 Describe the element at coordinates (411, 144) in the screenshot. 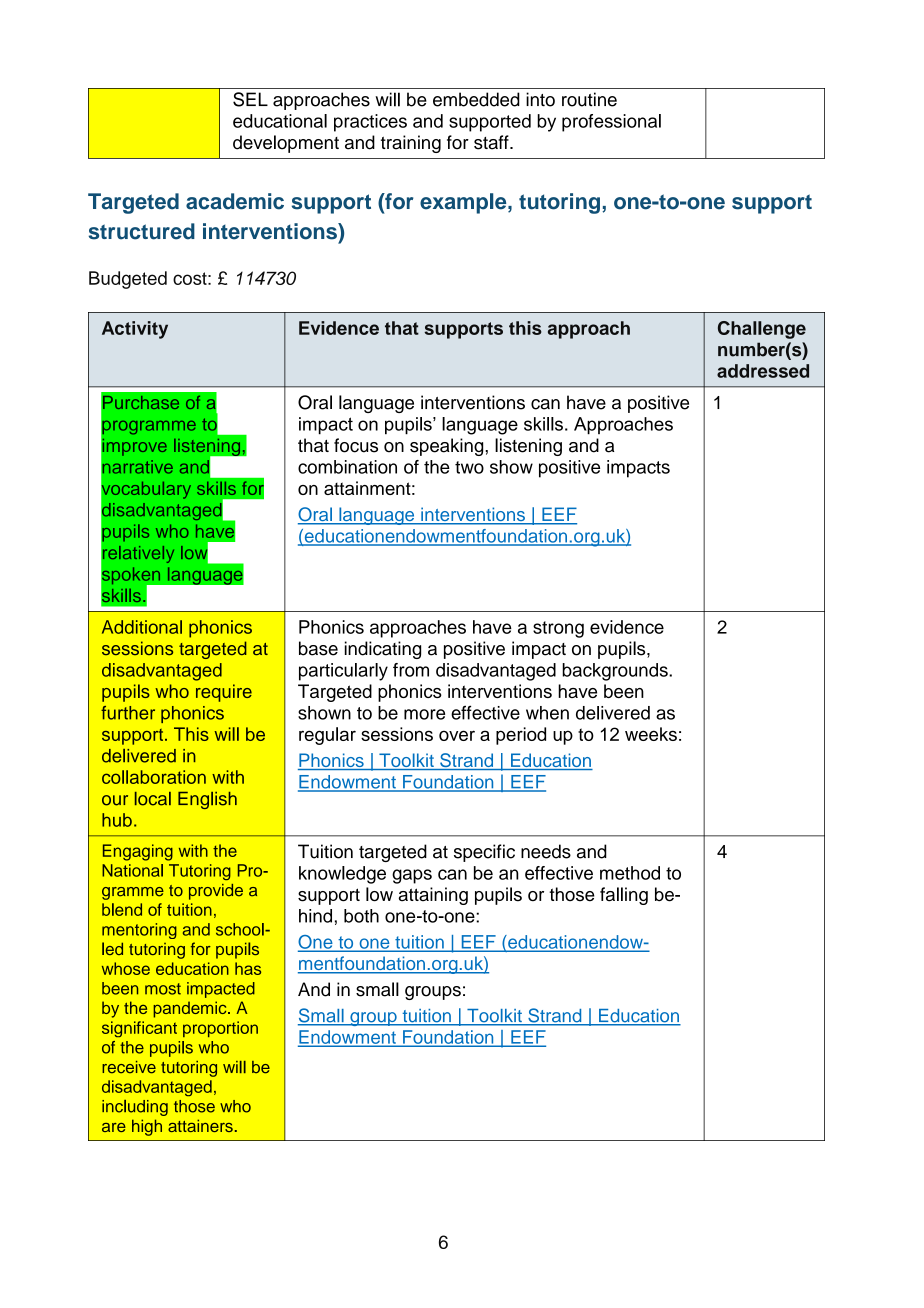

I see `training` at that location.
